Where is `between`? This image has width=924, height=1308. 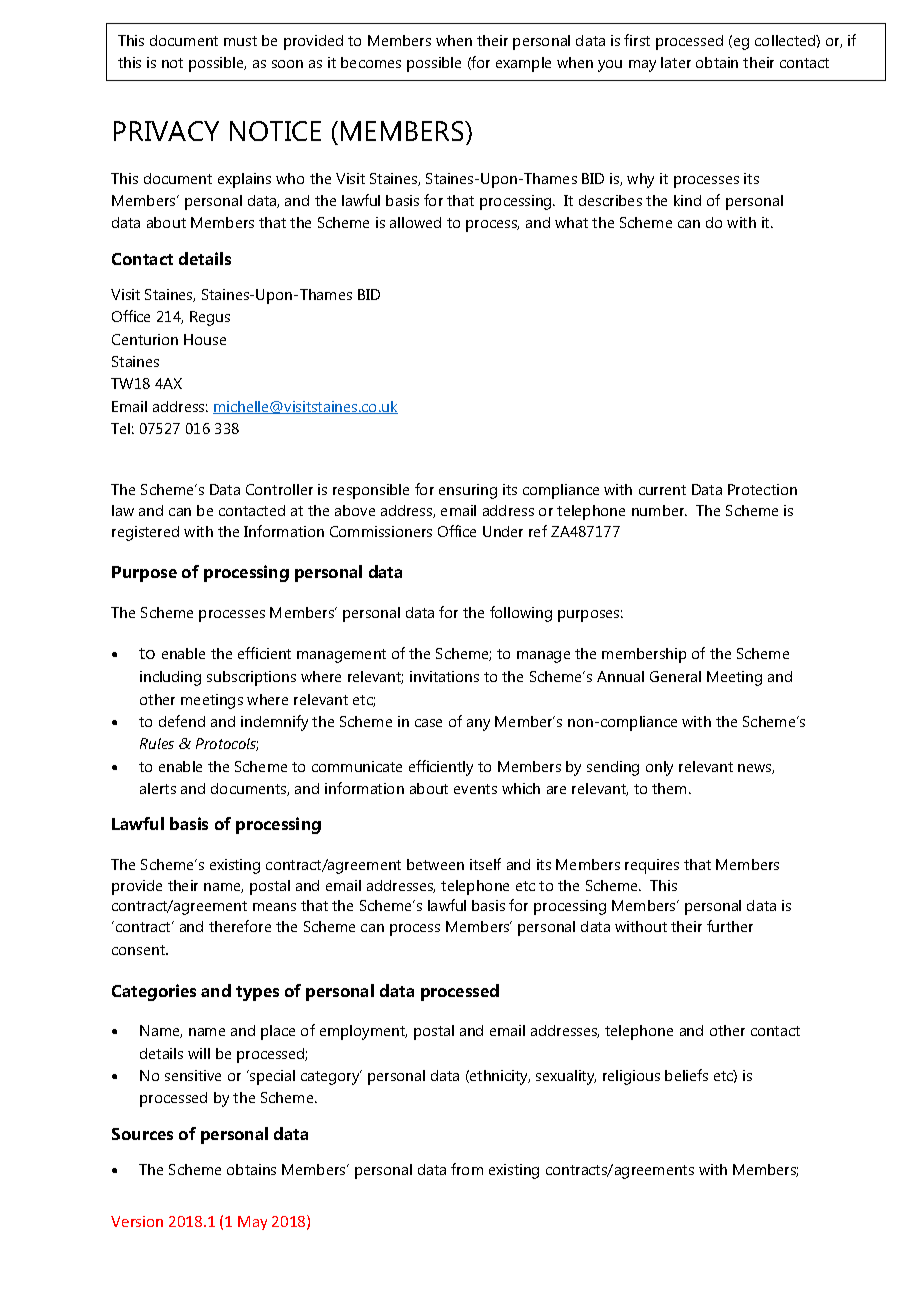
between is located at coordinates (435, 864).
